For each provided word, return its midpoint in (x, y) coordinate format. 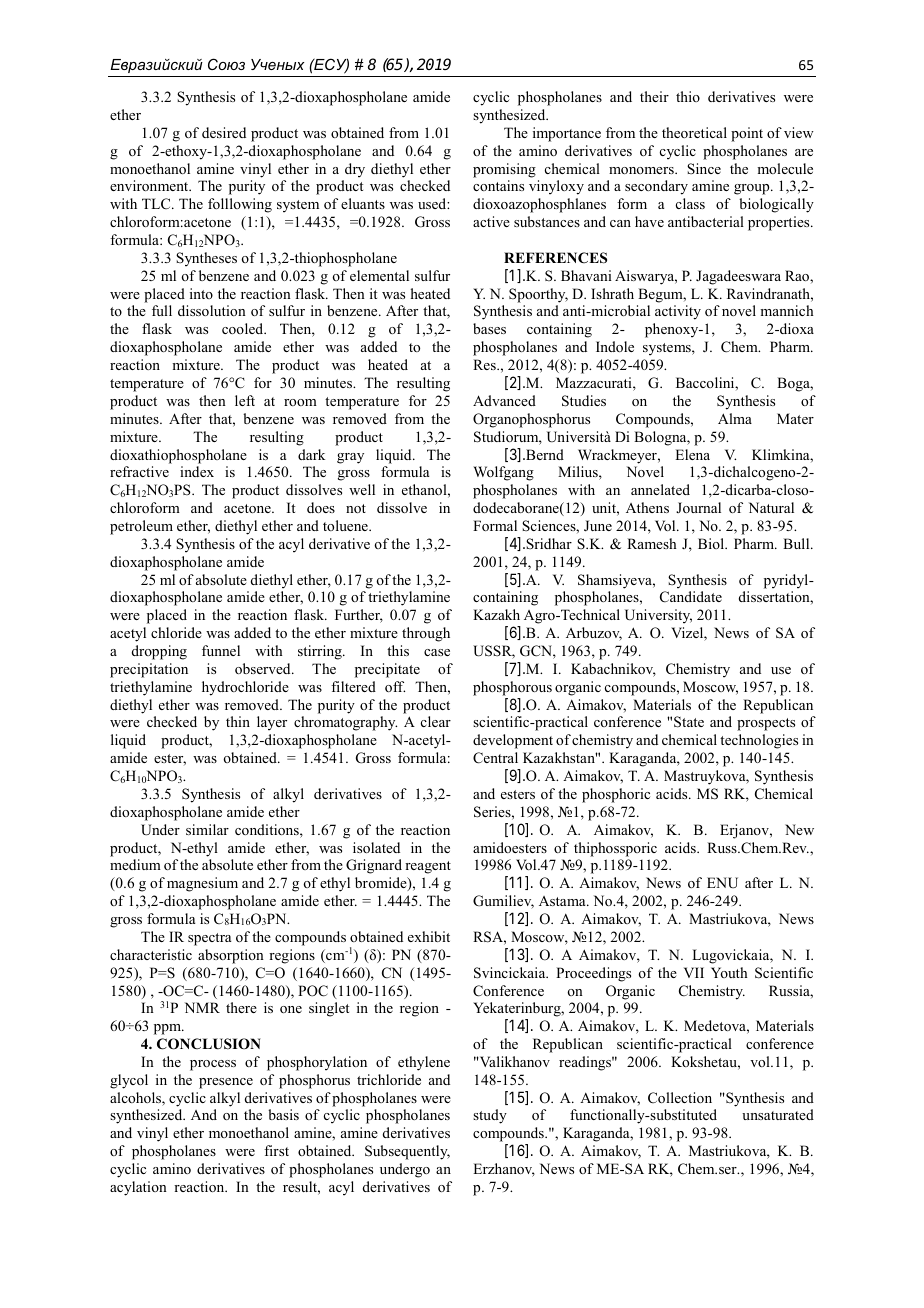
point (747, 134)
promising (504, 170)
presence (226, 1083)
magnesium (202, 884)
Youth (729, 972)
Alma (735, 418)
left (245, 400)
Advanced (504, 400)
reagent (428, 867)
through (426, 634)
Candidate (691, 597)
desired (224, 132)
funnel (221, 650)
